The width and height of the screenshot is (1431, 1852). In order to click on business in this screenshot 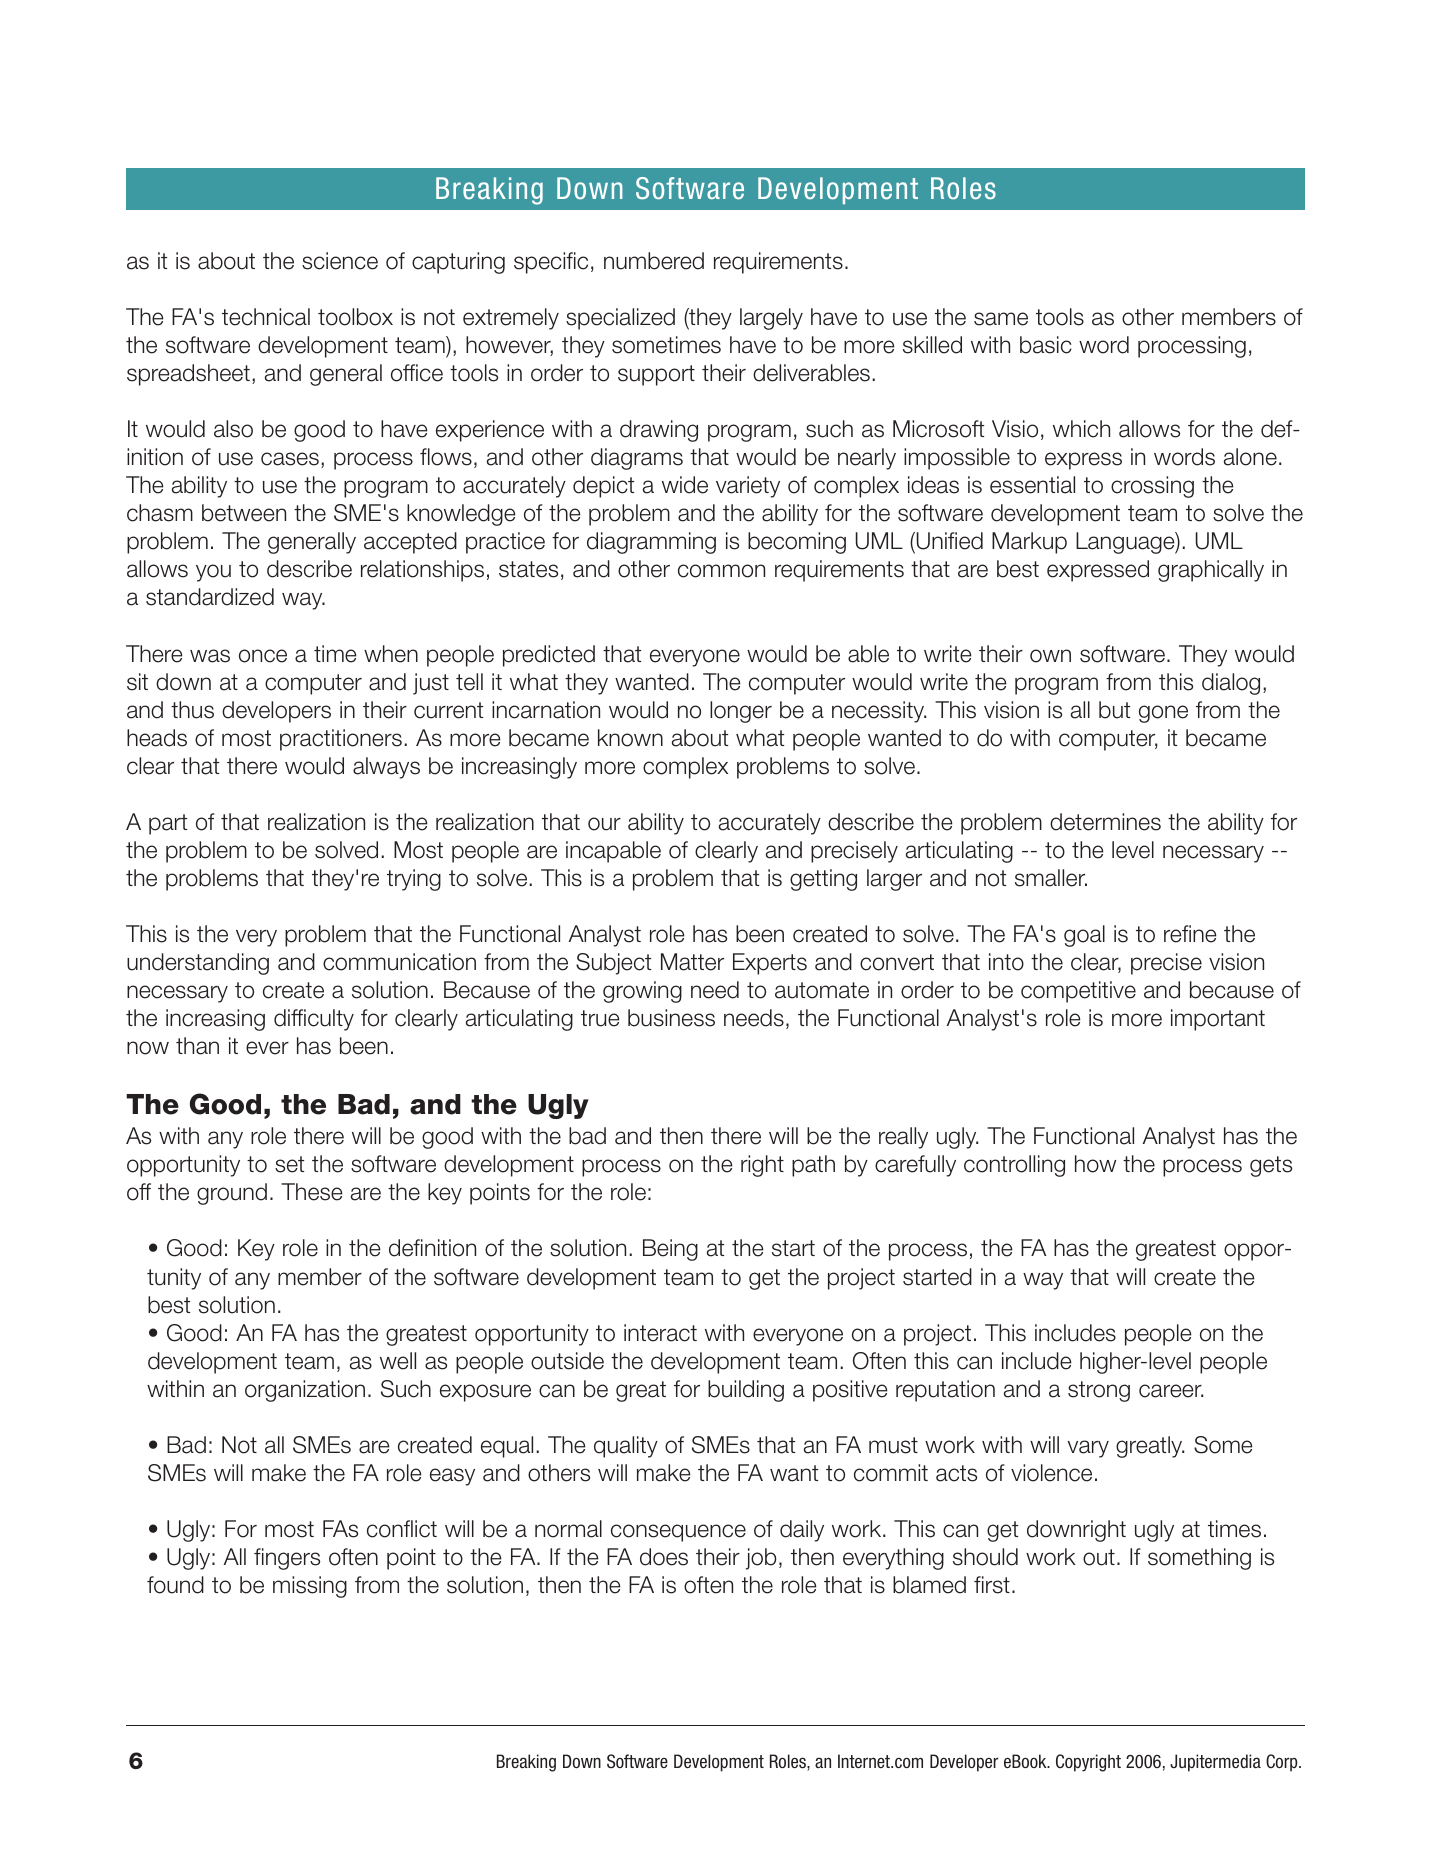, I will do `click(671, 1018)`.
